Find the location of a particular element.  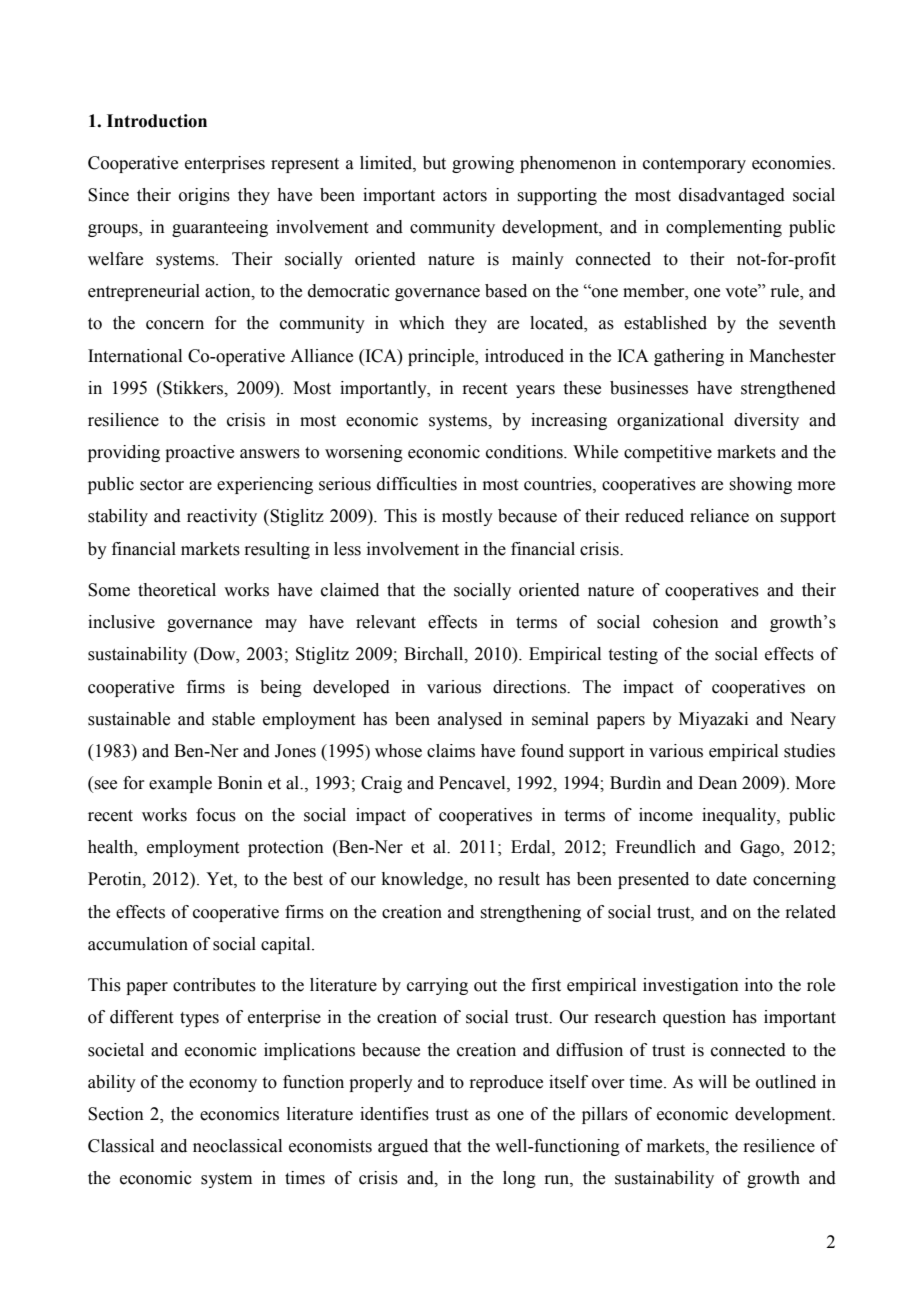

Introduction is located at coordinates (157, 121).
